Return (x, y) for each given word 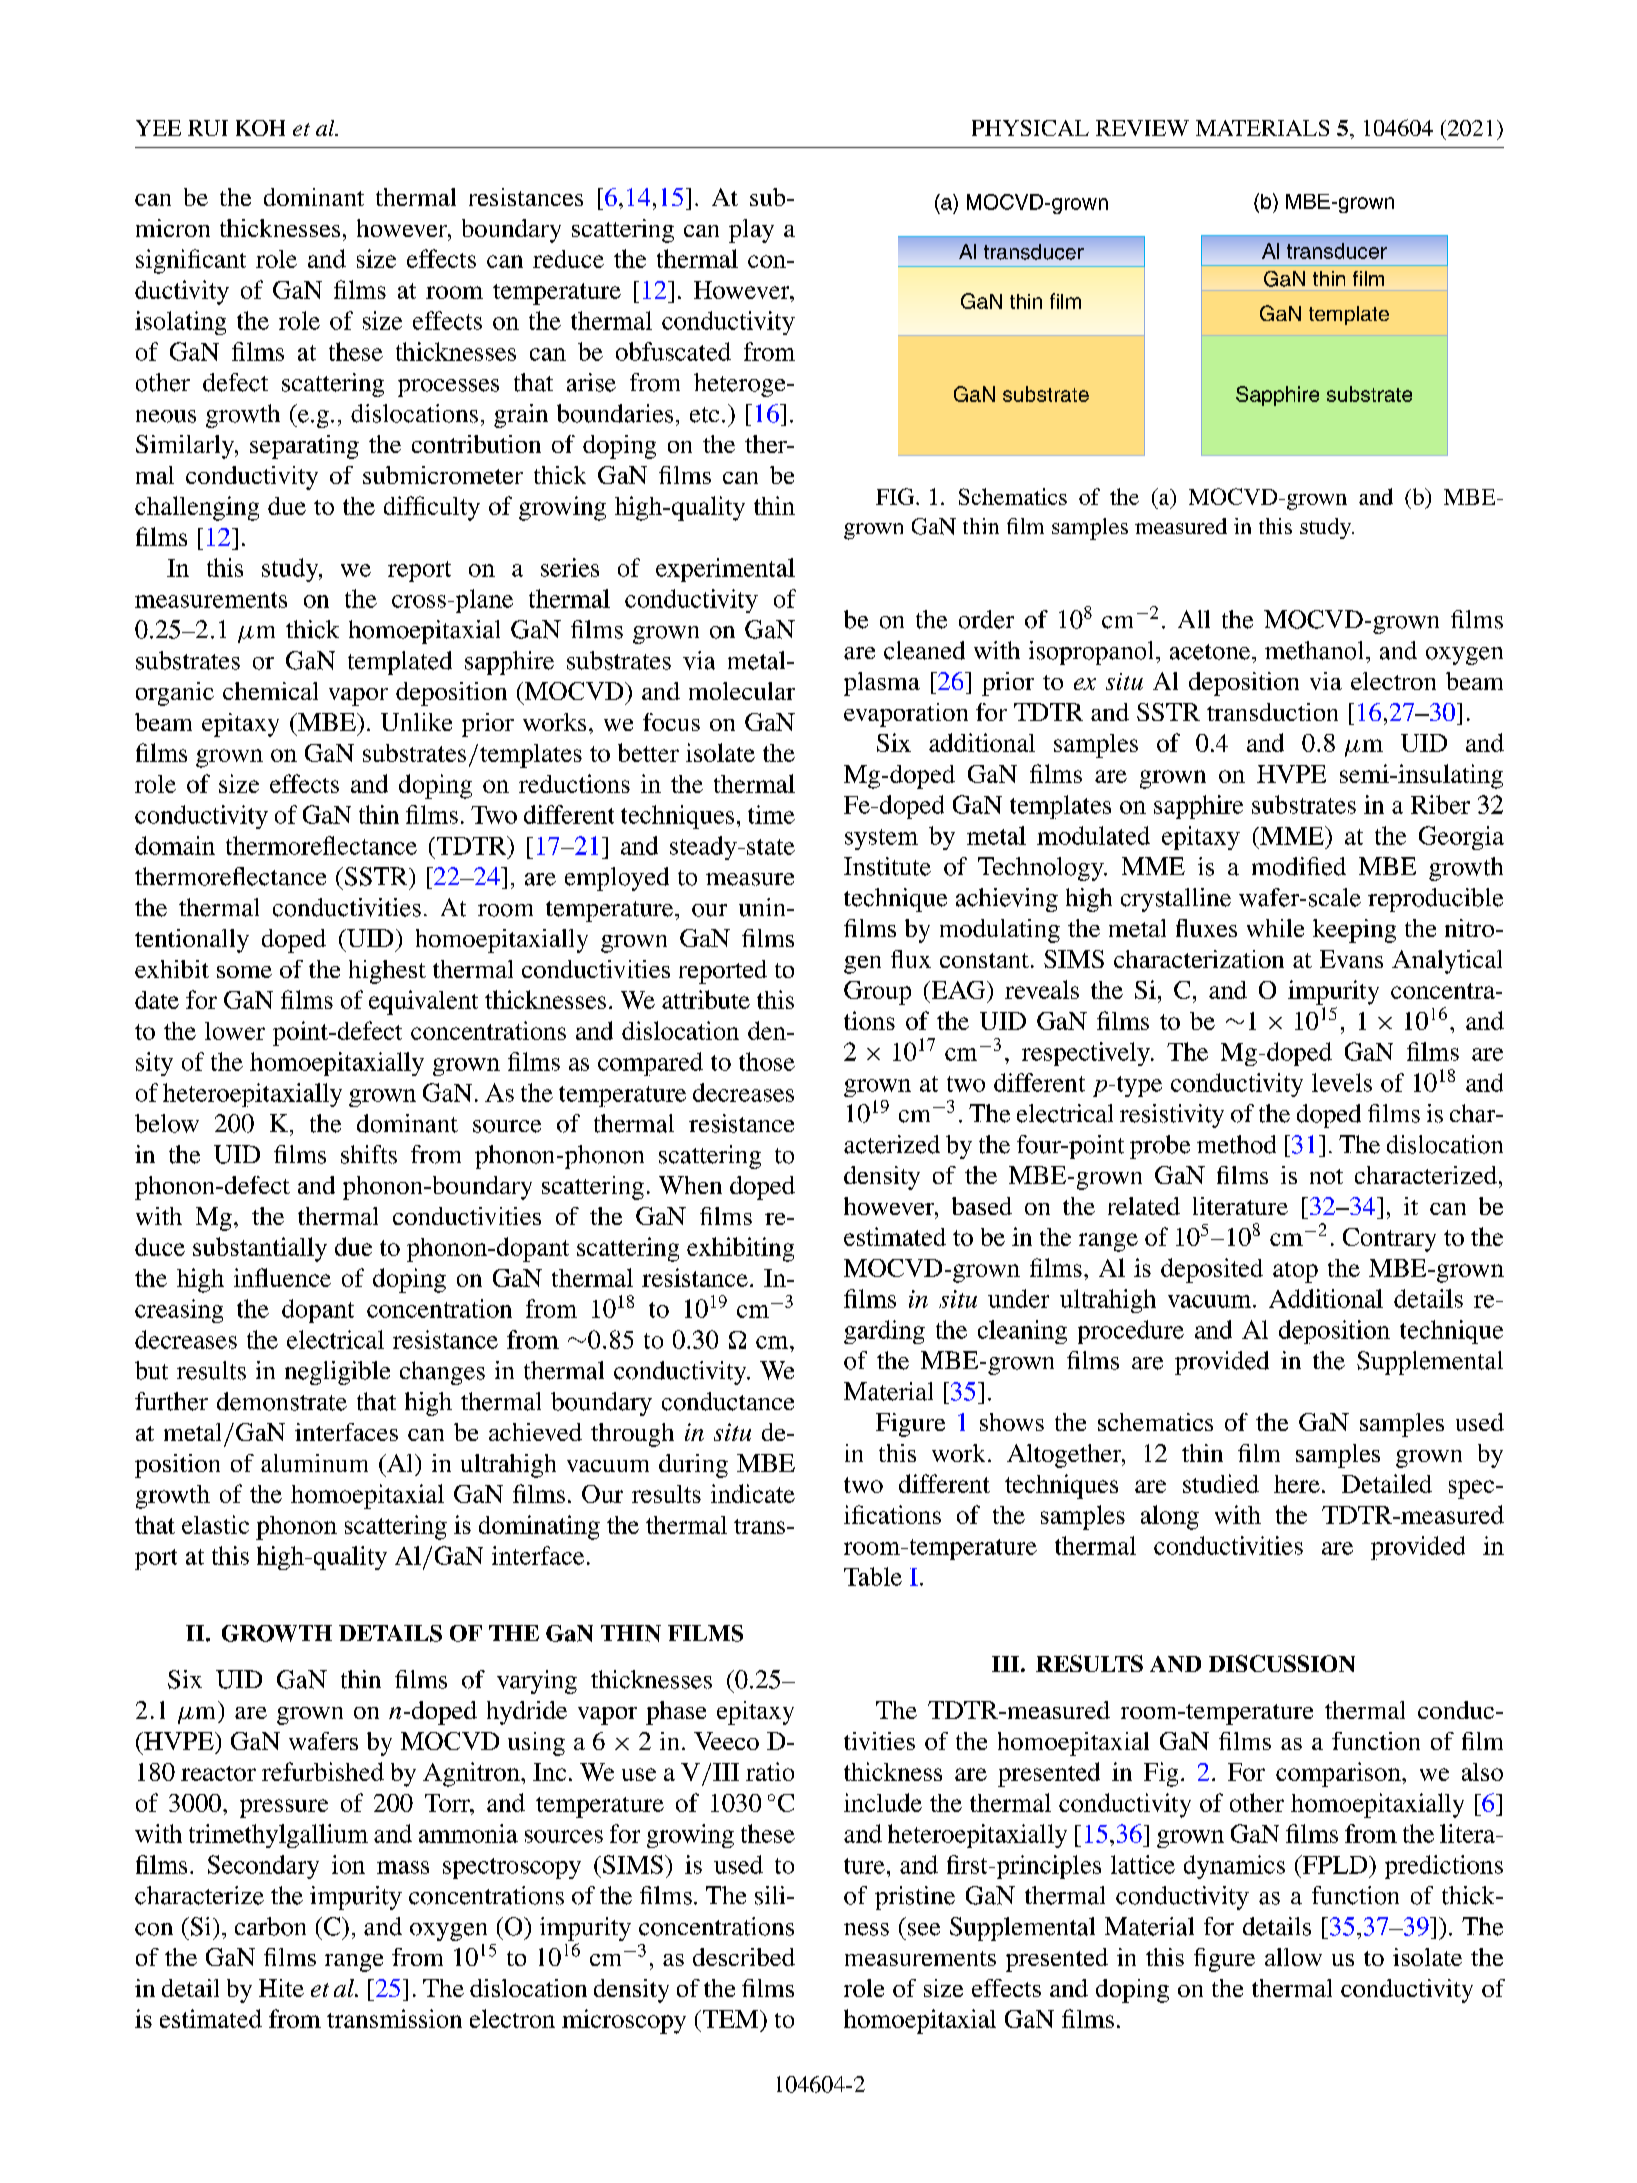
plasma (882, 684)
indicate (753, 1493)
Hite (281, 1988)
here (1297, 1484)
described (744, 1957)
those (767, 1061)
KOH (260, 128)
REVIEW (1142, 128)
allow (1293, 1957)
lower (235, 1031)
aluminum (314, 1463)
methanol (1316, 650)
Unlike (416, 722)
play (751, 231)
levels (1342, 1082)
